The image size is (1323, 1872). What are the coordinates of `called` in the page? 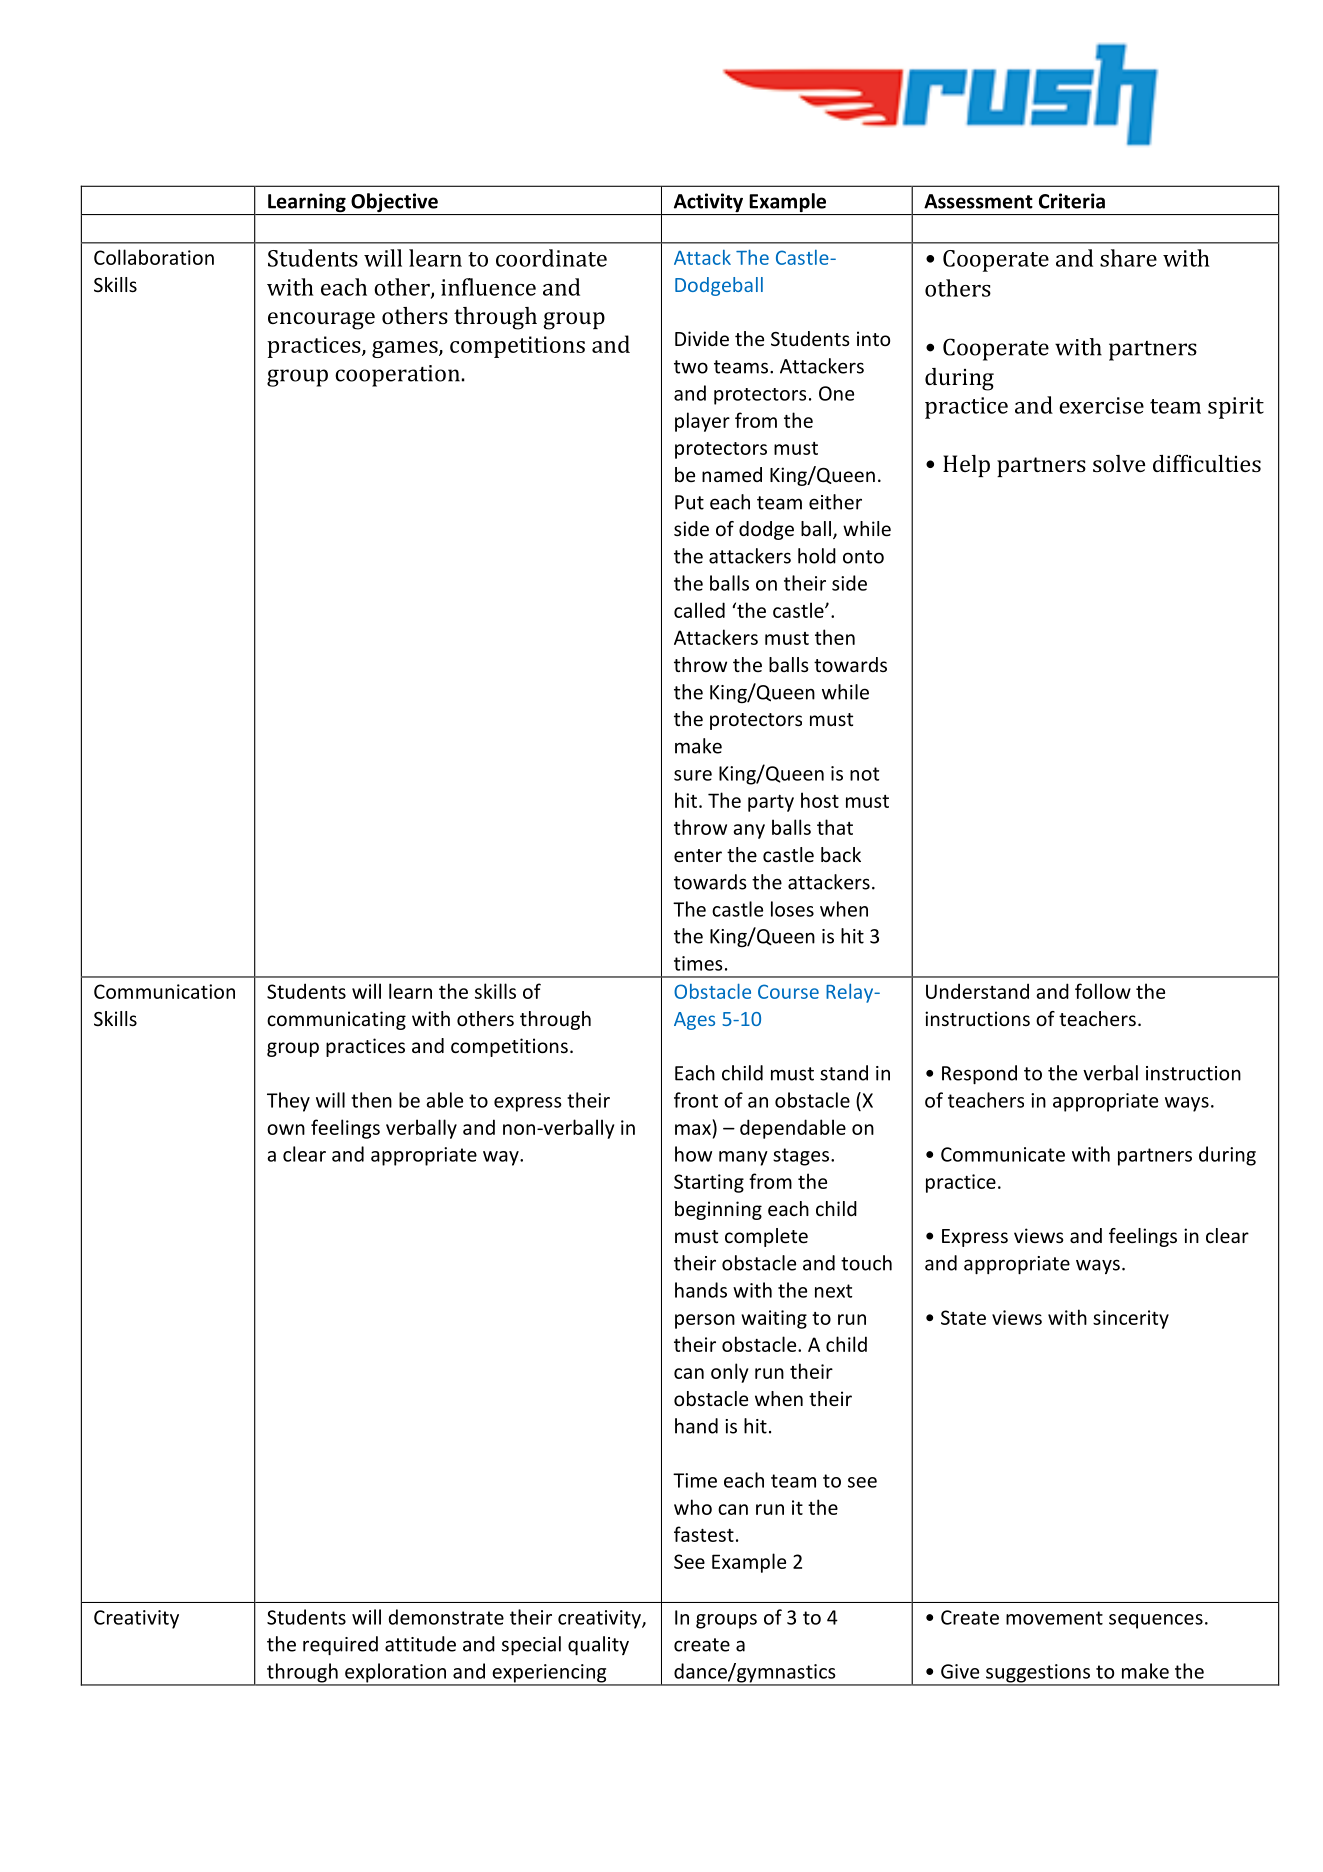 It's located at (699, 610).
